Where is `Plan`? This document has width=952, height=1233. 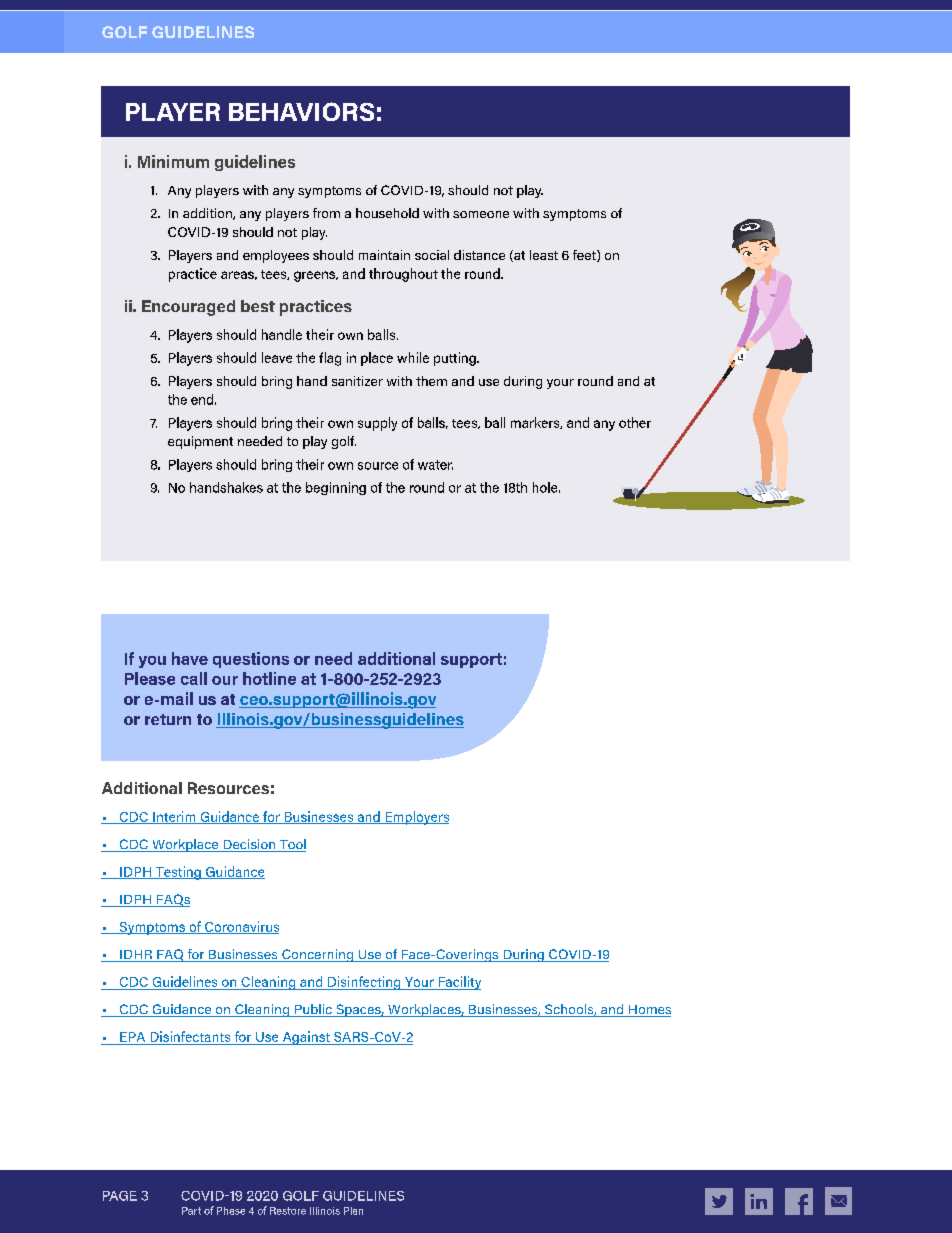
Plan is located at coordinates (353, 1211).
